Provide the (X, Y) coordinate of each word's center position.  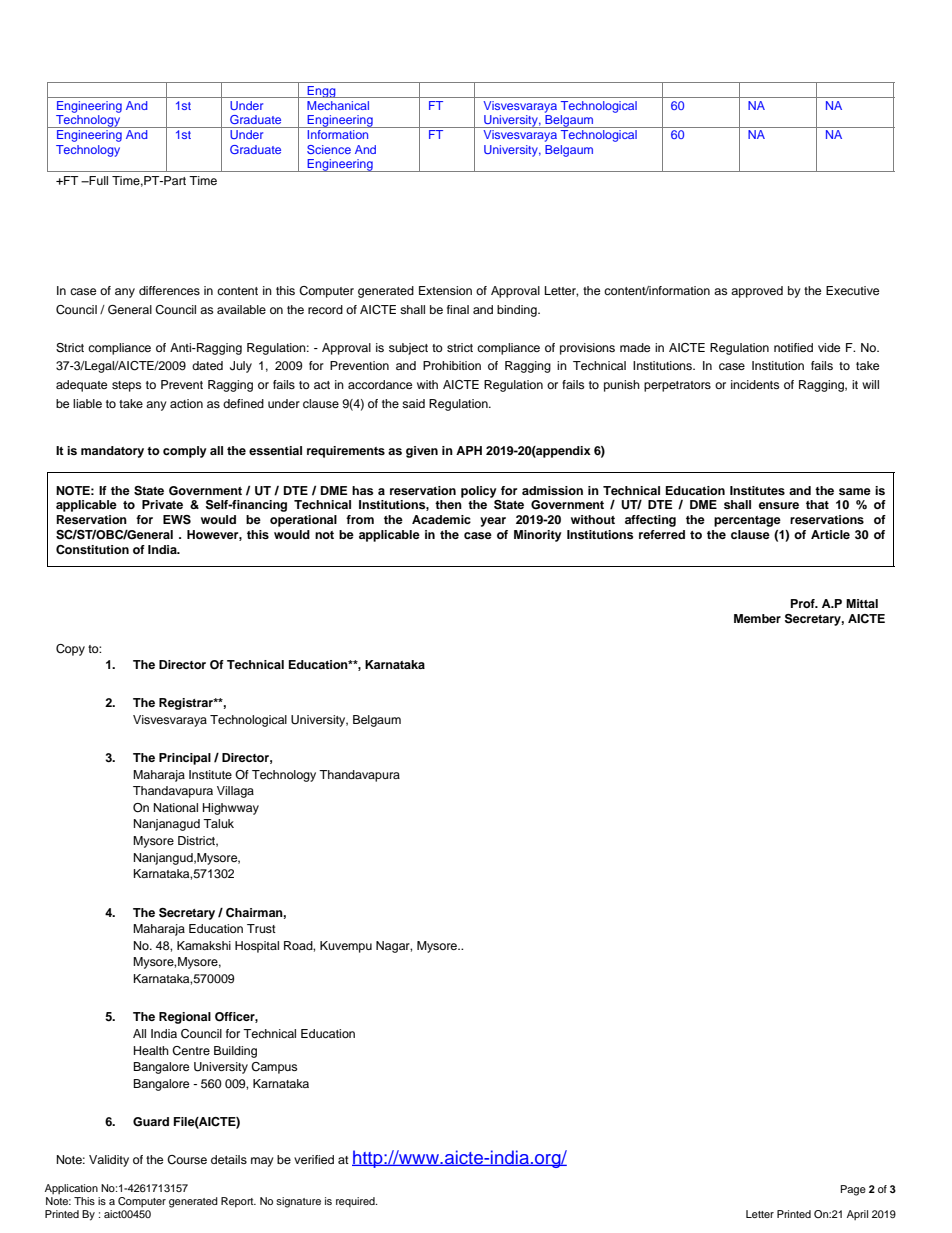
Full (97, 180)
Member (757, 618)
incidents (755, 384)
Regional (185, 1018)
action (186, 403)
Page (853, 1190)
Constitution (92, 550)
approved (757, 292)
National (176, 807)
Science (329, 149)
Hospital (257, 947)
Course (187, 1160)
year (493, 522)
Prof (804, 603)
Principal (185, 759)
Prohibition (452, 365)
